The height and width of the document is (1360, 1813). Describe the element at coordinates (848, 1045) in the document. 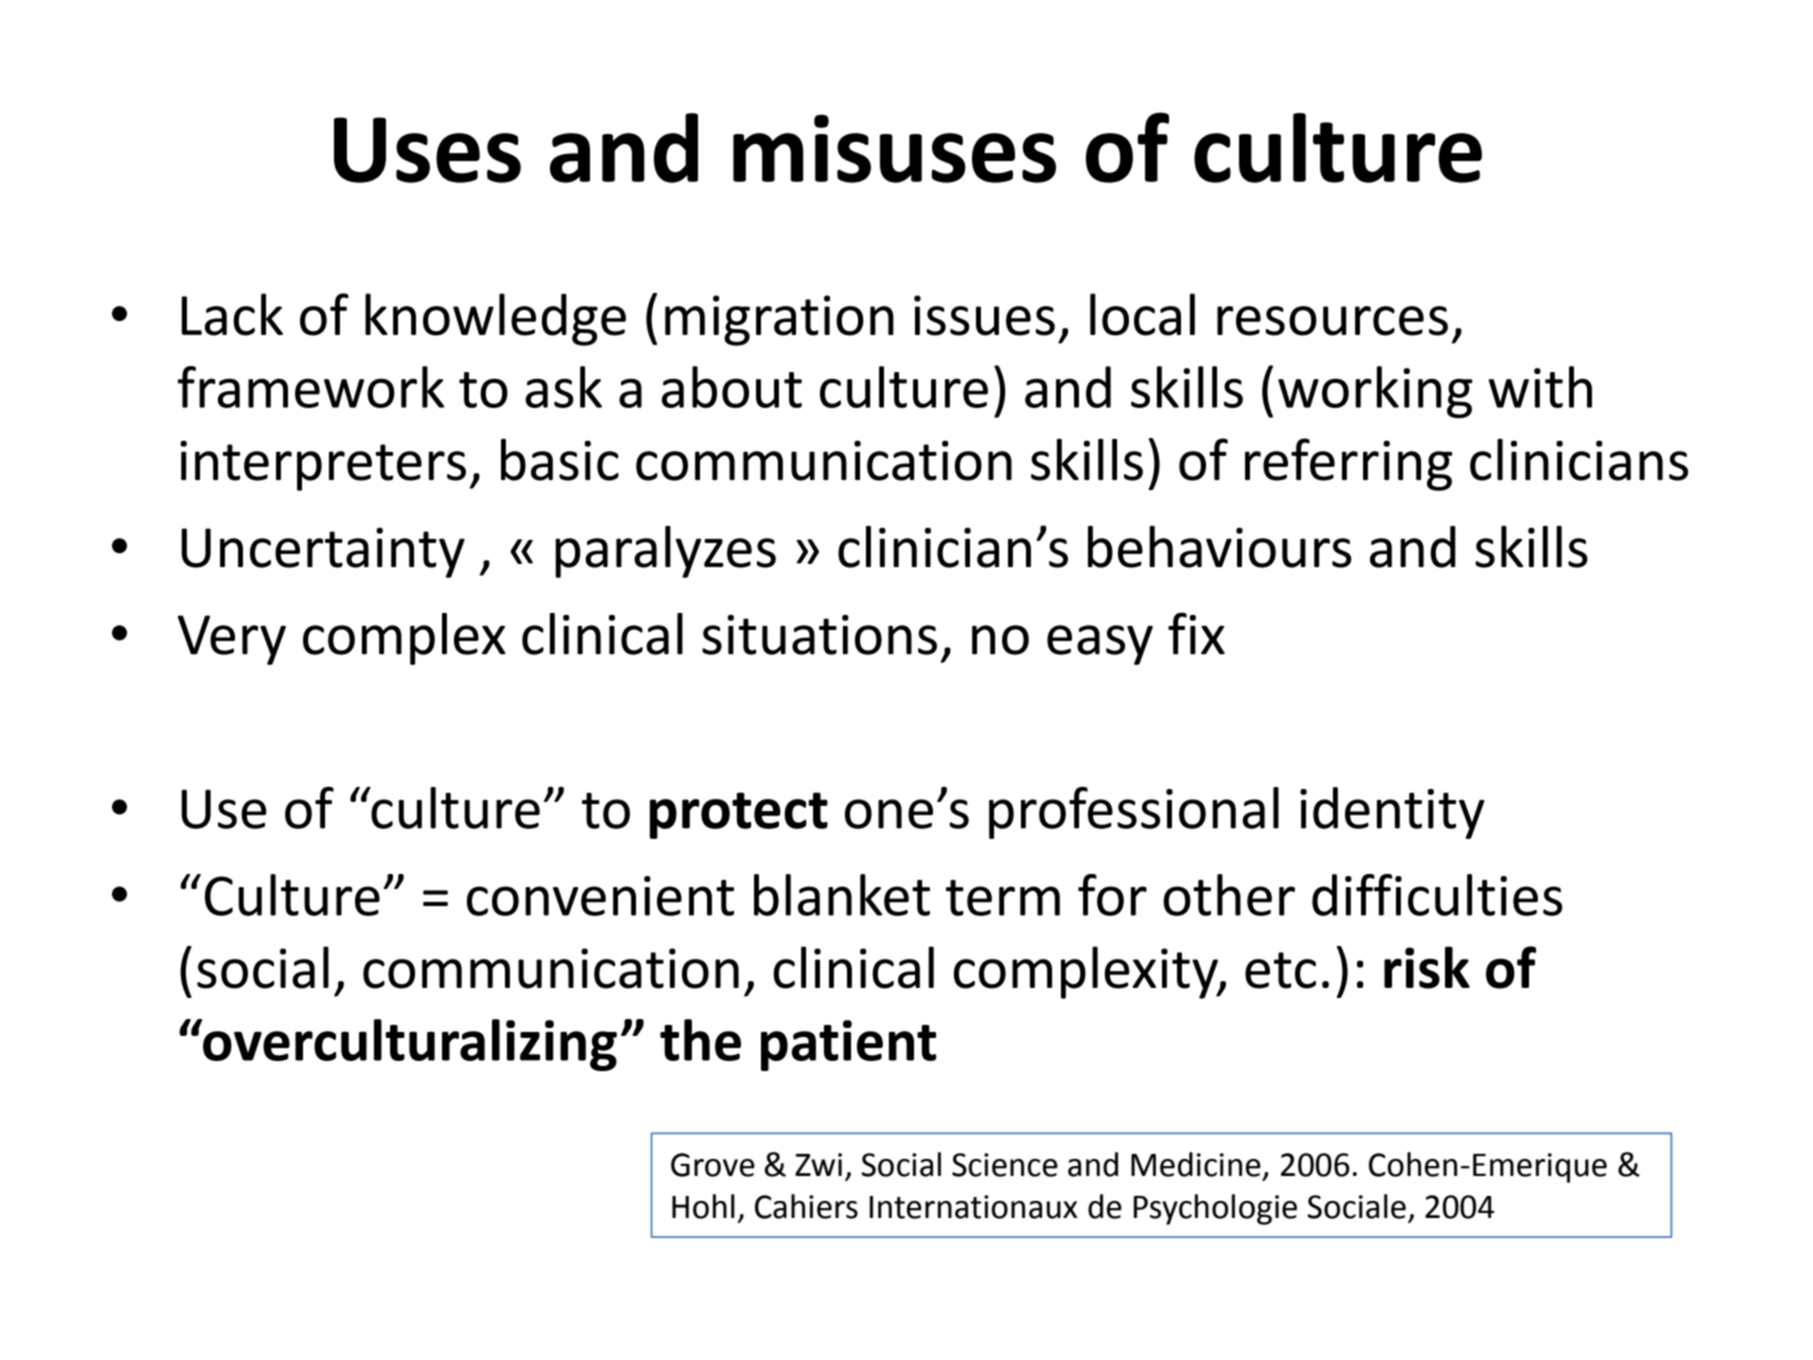

I see `patient` at that location.
